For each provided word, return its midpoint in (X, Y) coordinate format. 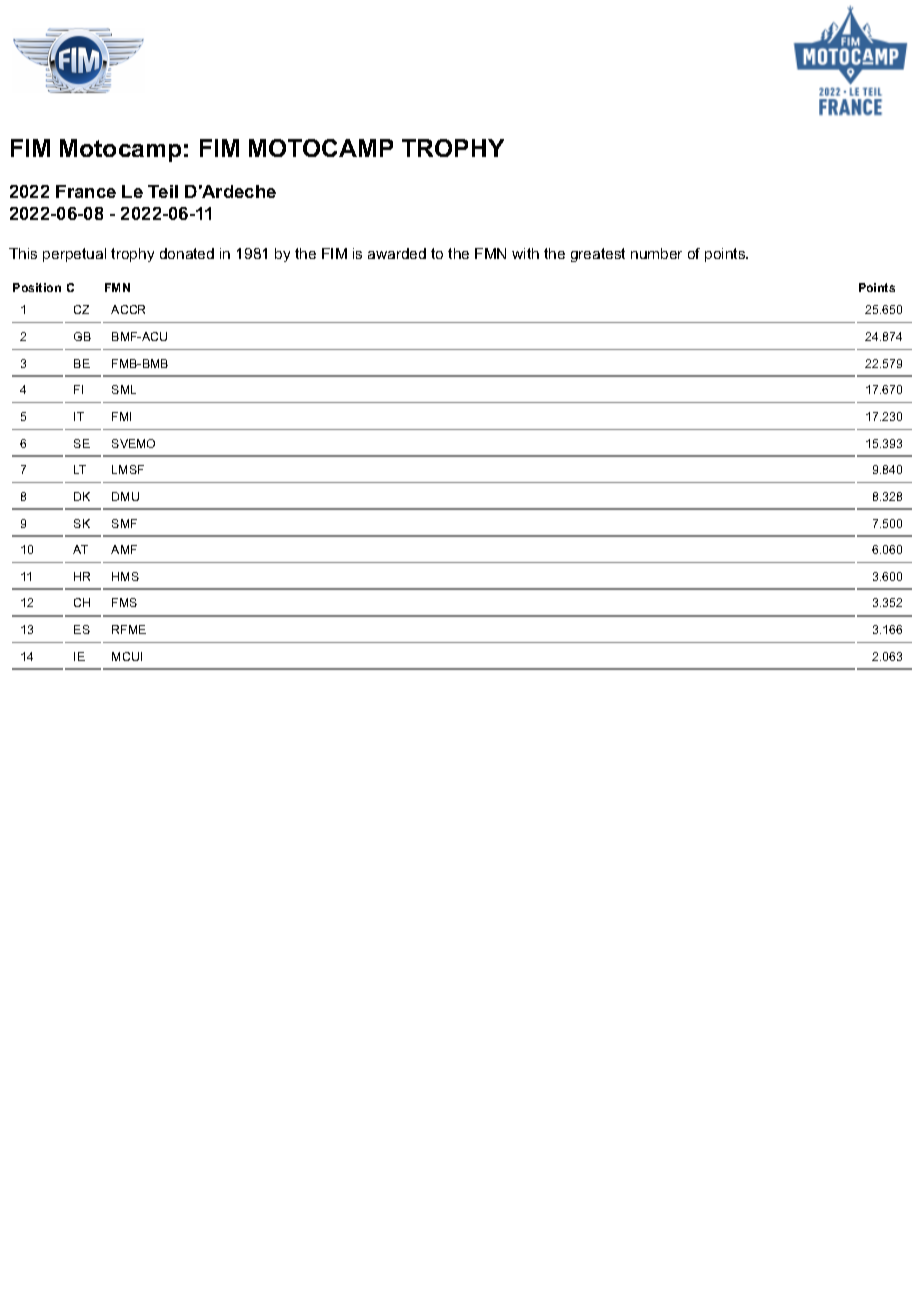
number (656, 253)
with (525, 253)
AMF (124, 549)
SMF (124, 523)
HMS (125, 576)
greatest (598, 255)
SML (124, 389)
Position (37, 287)
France (86, 191)
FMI (121, 416)
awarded (397, 253)
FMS (124, 602)
